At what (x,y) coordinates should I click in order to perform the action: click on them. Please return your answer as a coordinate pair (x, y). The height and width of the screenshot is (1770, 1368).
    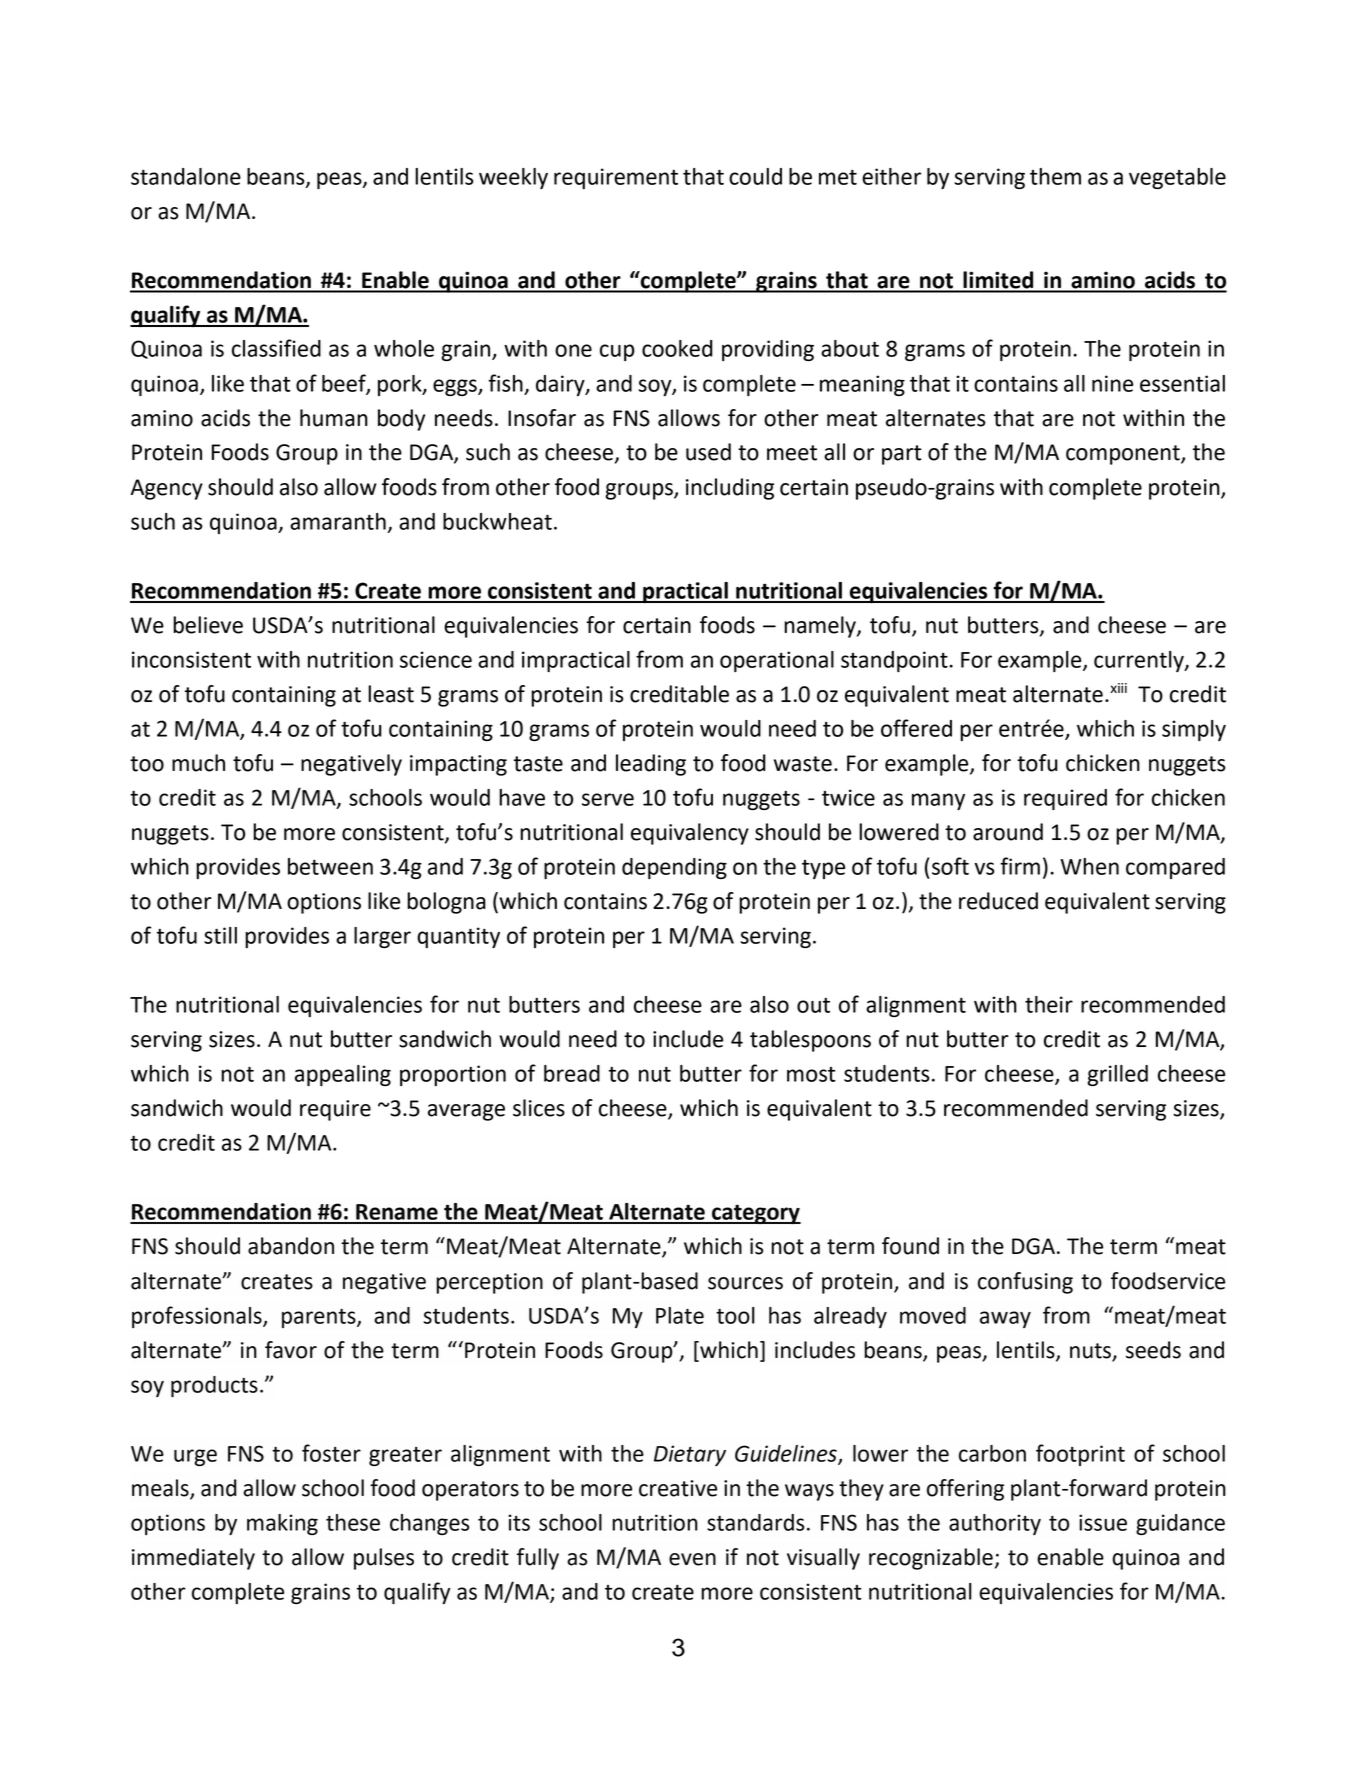
    Looking at the image, I should click on (1055, 176).
